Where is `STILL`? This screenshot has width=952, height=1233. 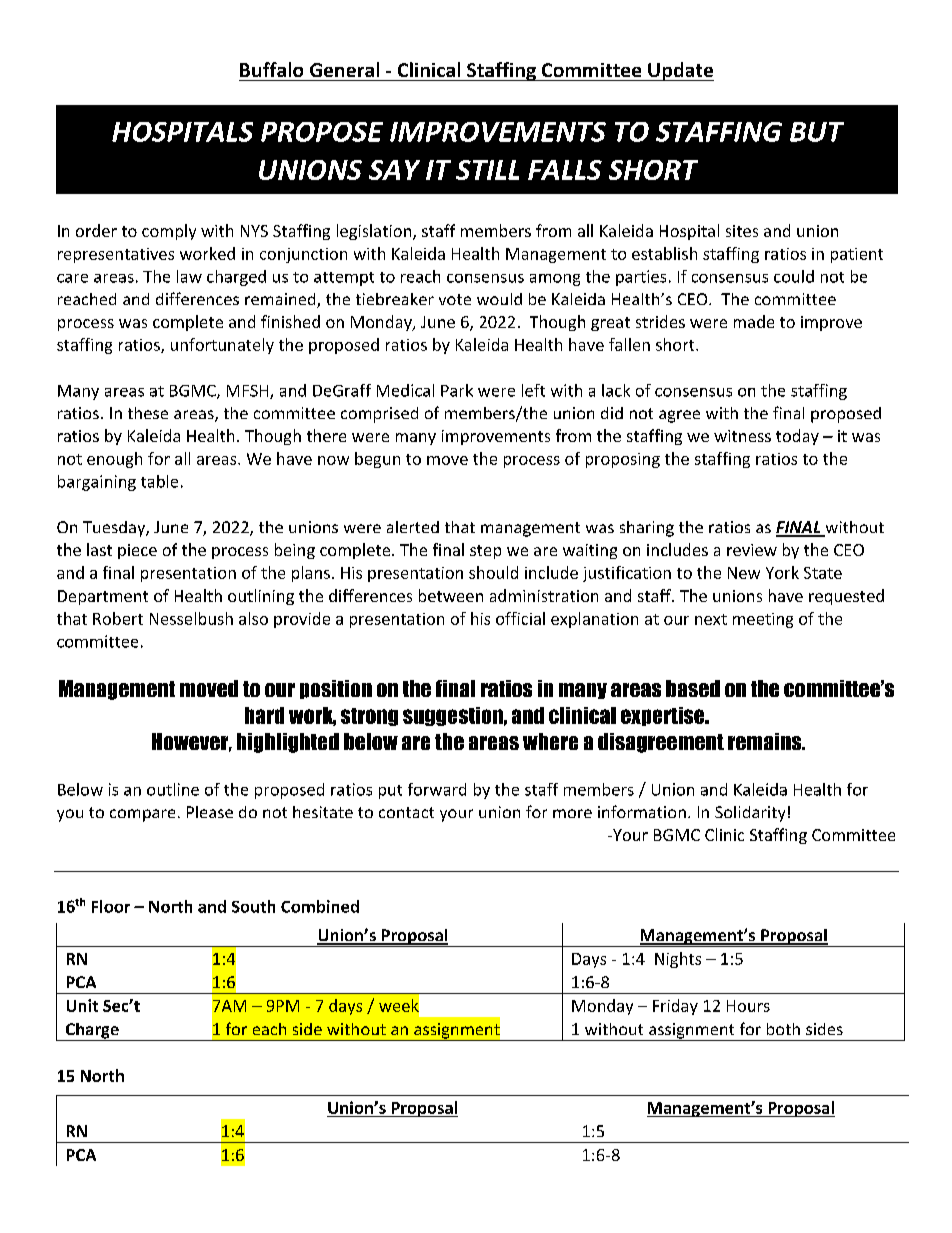
STILL is located at coordinates (487, 170).
